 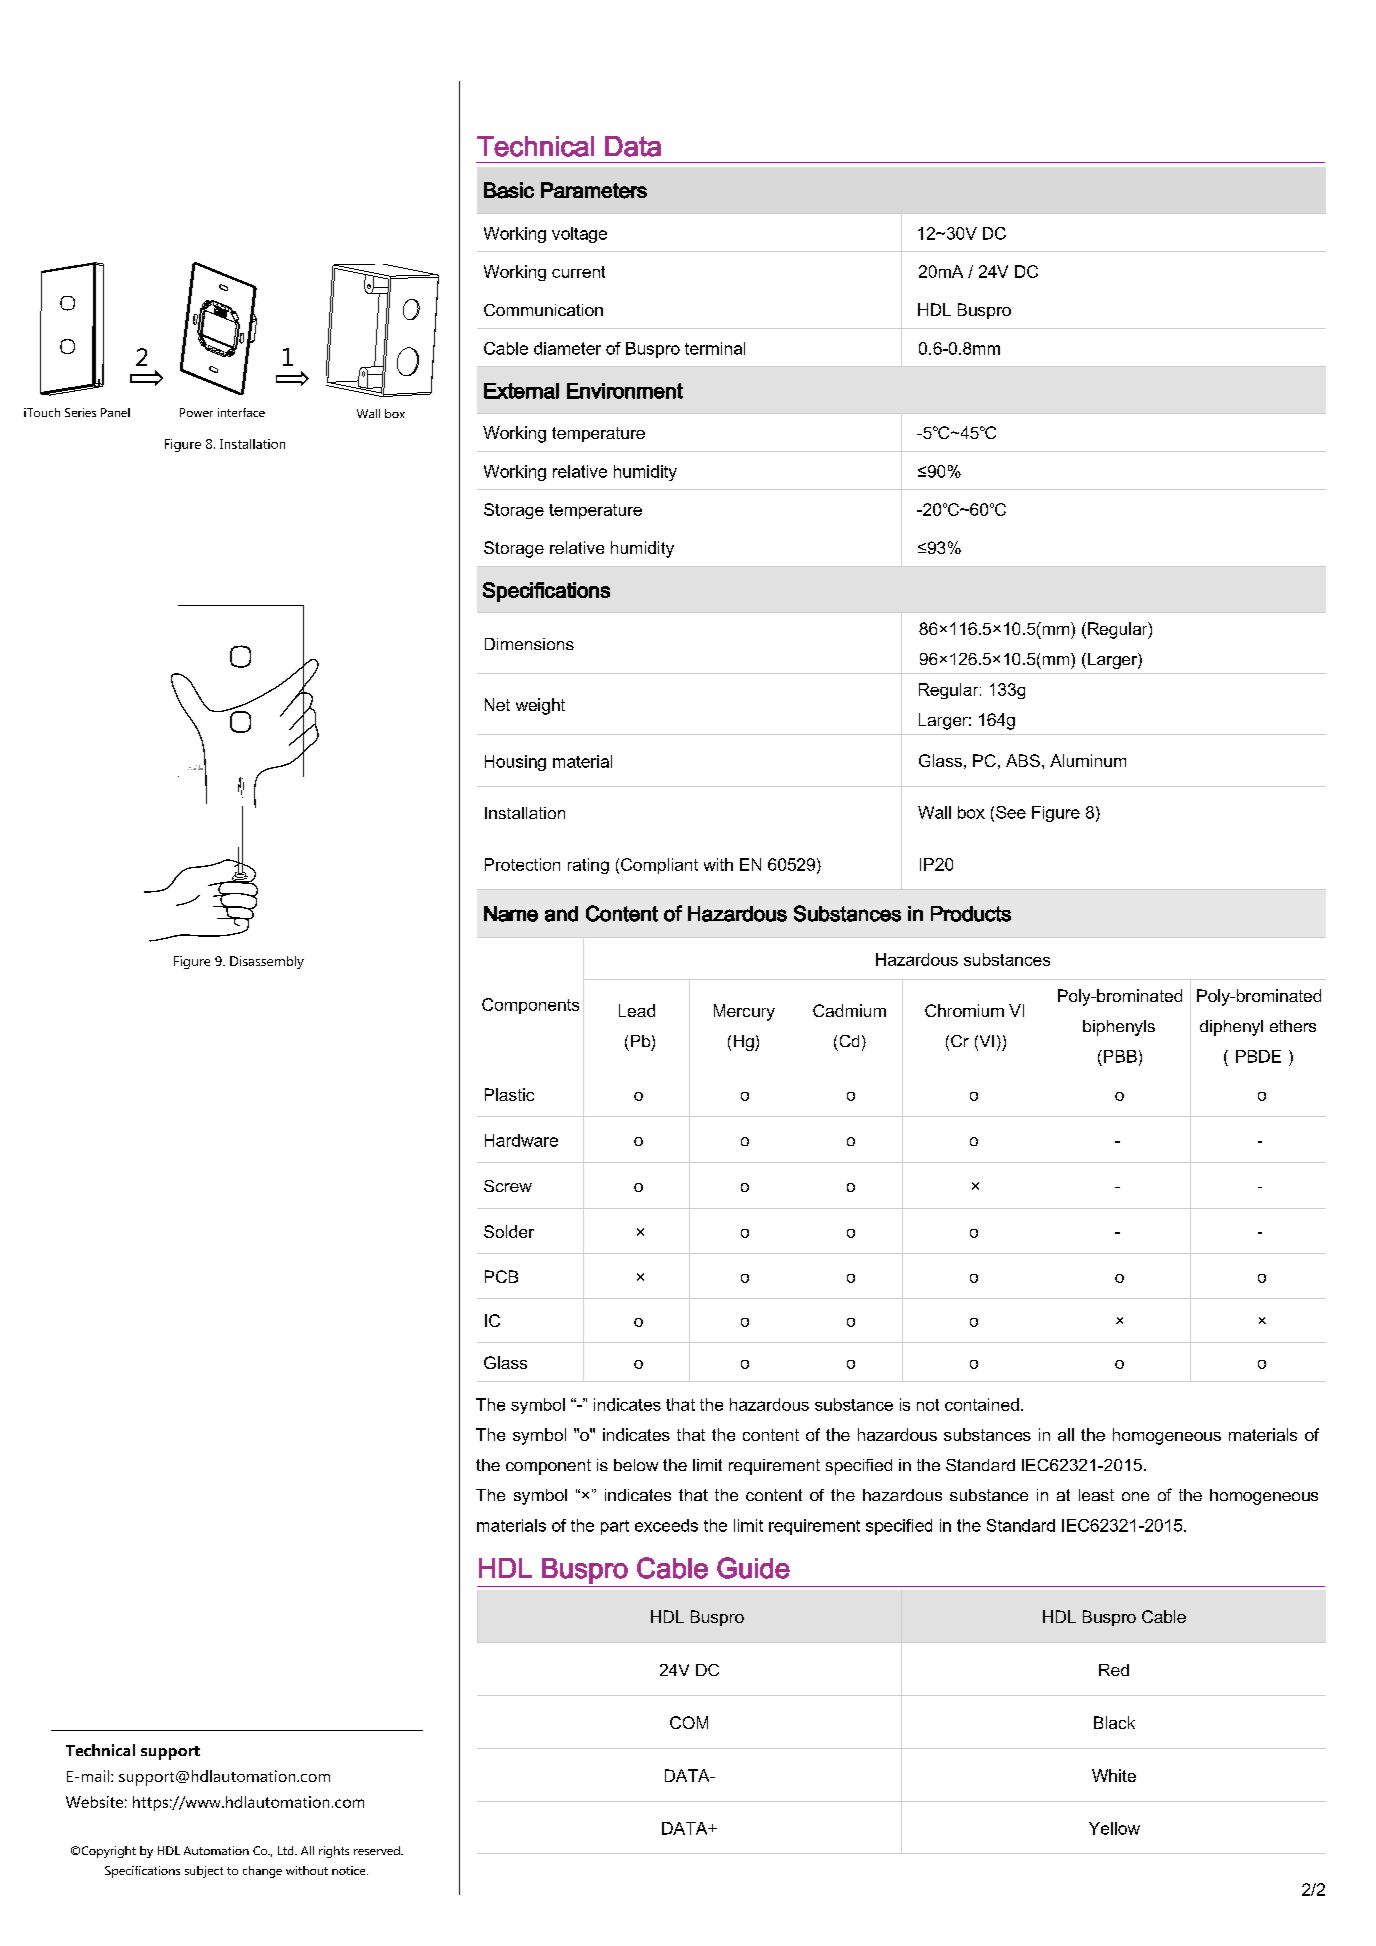 What do you see at coordinates (287, 1850) in the screenshot?
I see `Ltd` at bounding box center [287, 1850].
